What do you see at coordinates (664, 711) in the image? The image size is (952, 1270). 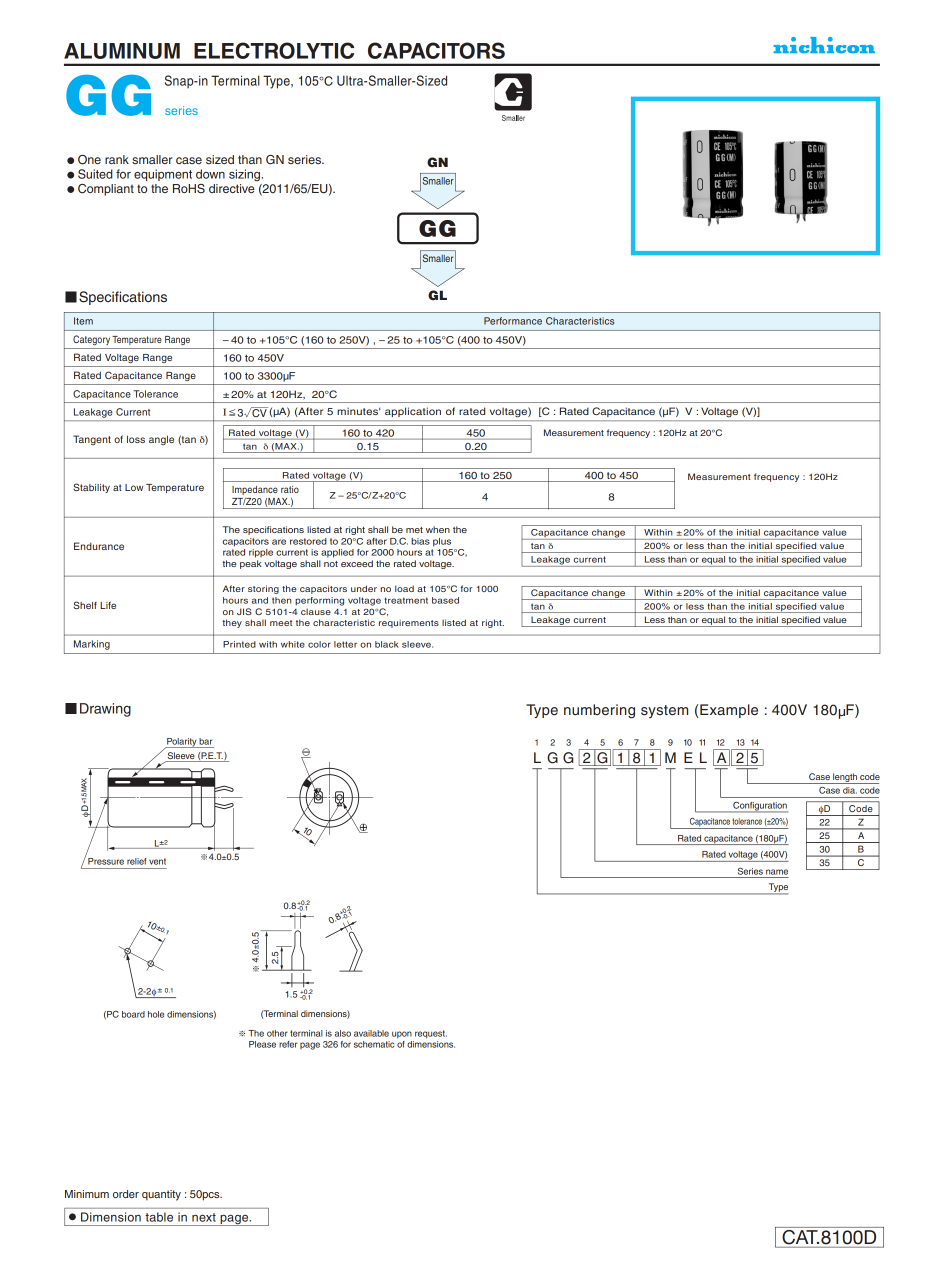 I see `system` at bounding box center [664, 711].
